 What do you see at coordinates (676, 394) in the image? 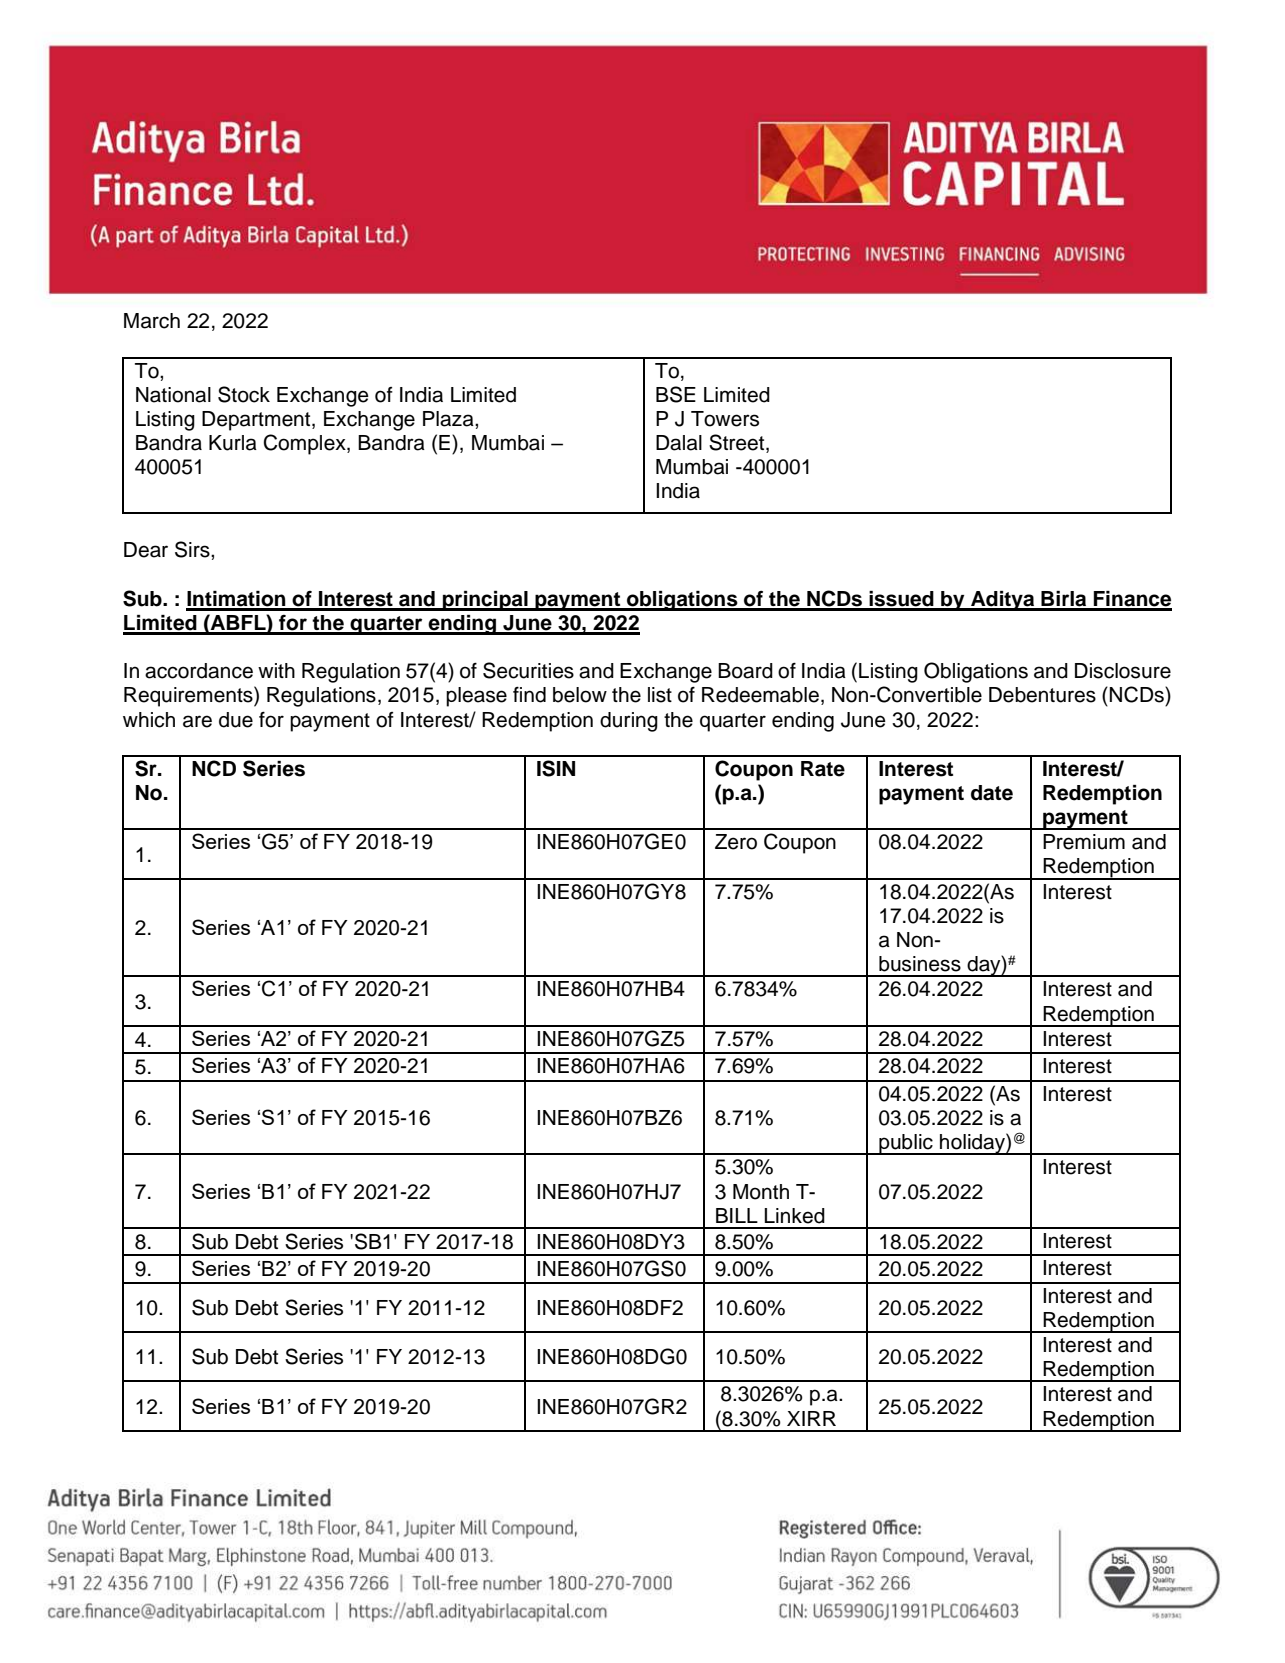
I see `BSE` at bounding box center [676, 394].
